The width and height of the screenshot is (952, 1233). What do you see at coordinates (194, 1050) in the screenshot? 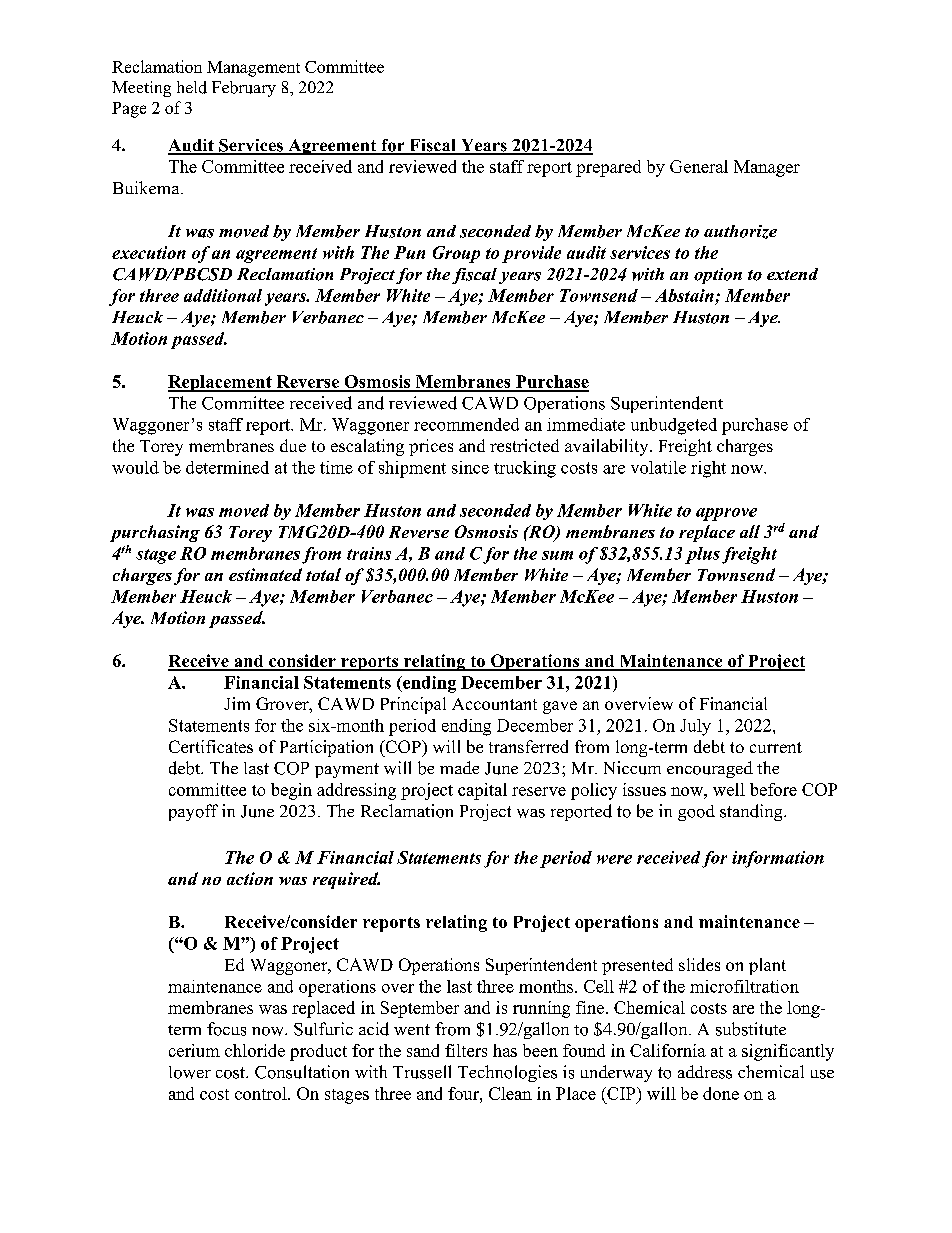
I see `cerium` at bounding box center [194, 1050].
